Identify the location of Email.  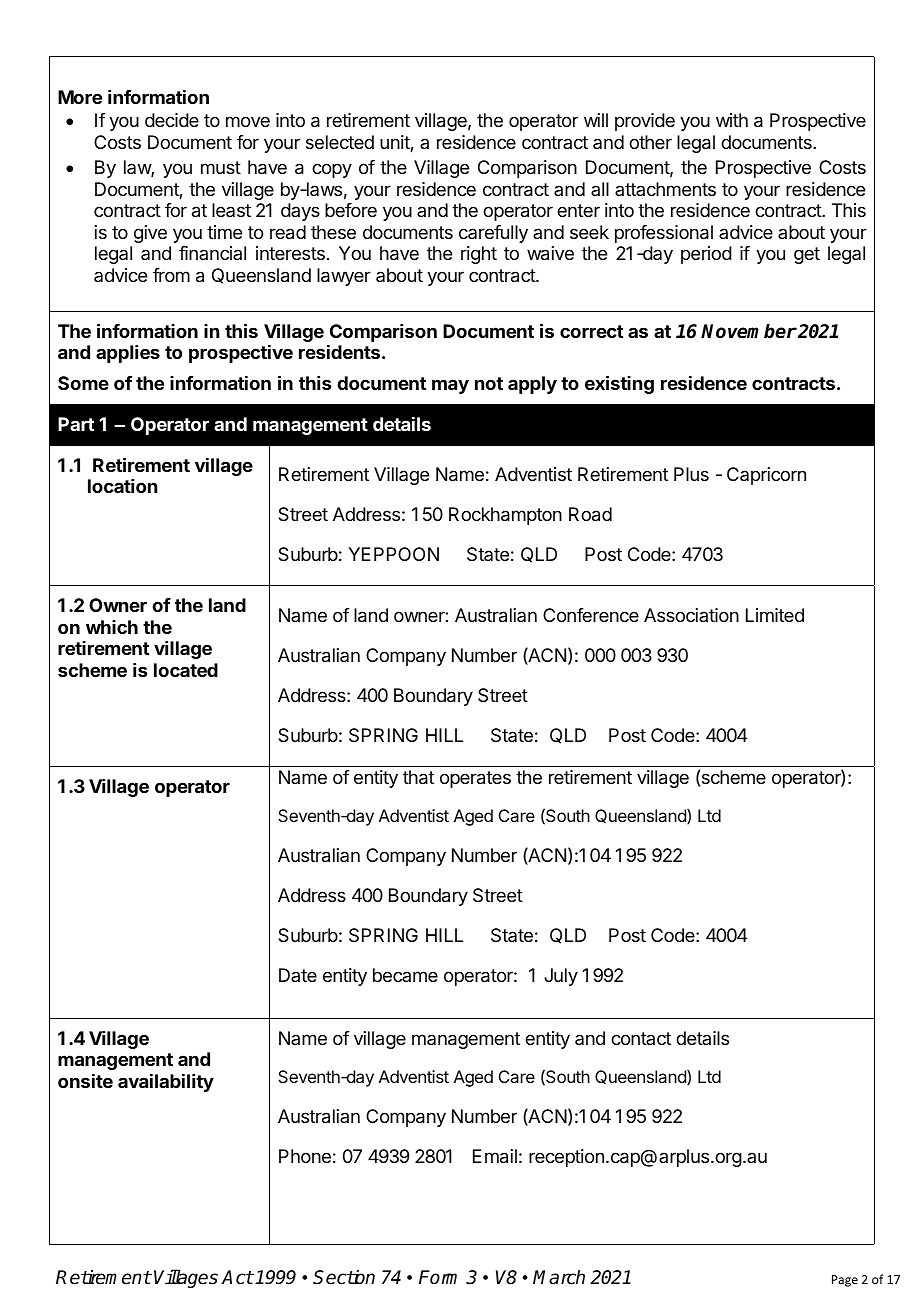
(495, 1156).
